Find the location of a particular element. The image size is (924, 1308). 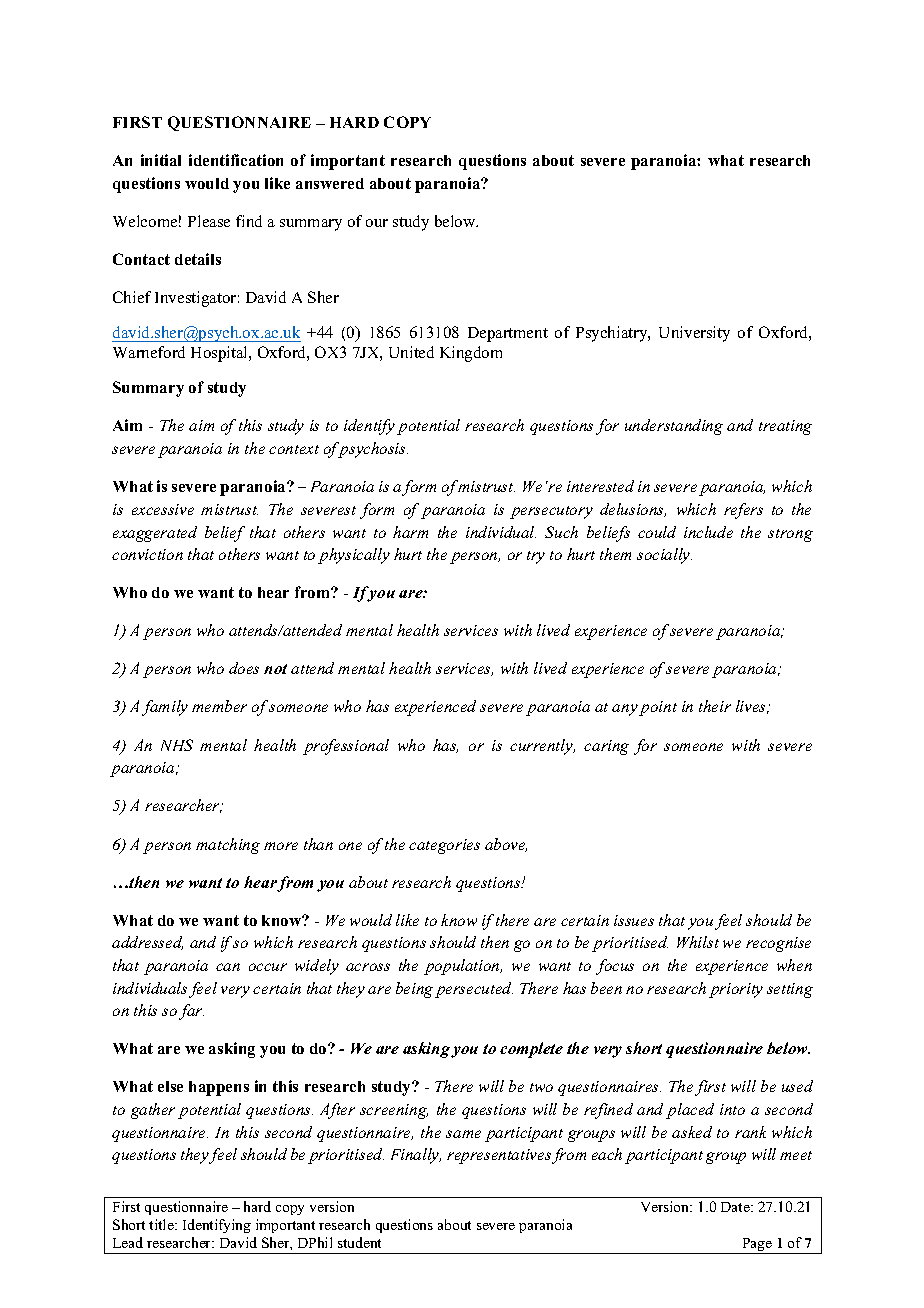

representatives is located at coordinates (499, 1156).
